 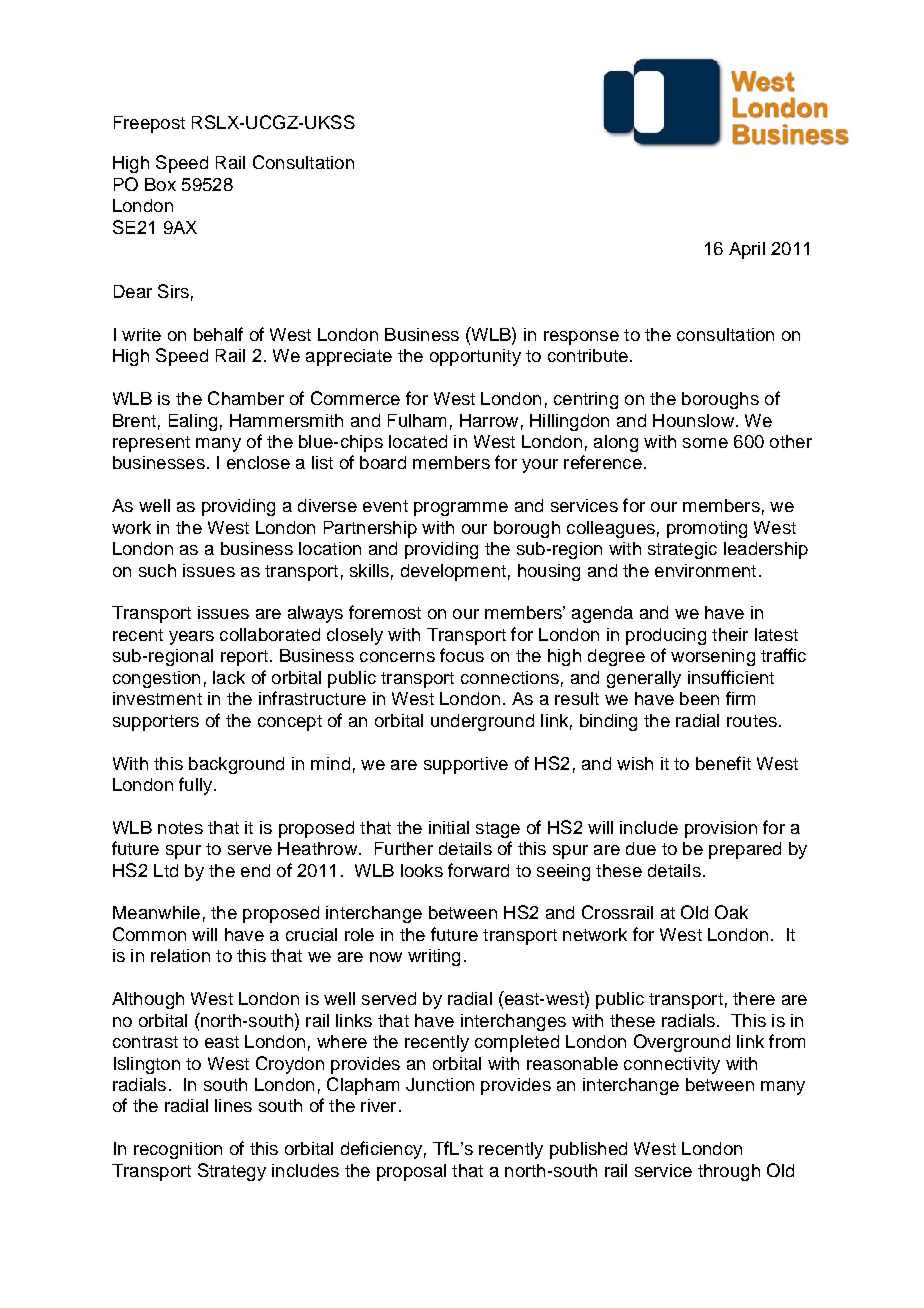 What do you see at coordinates (475, 357) in the screenshot?
I see `opportunity` at bounding box center [475, 357].
